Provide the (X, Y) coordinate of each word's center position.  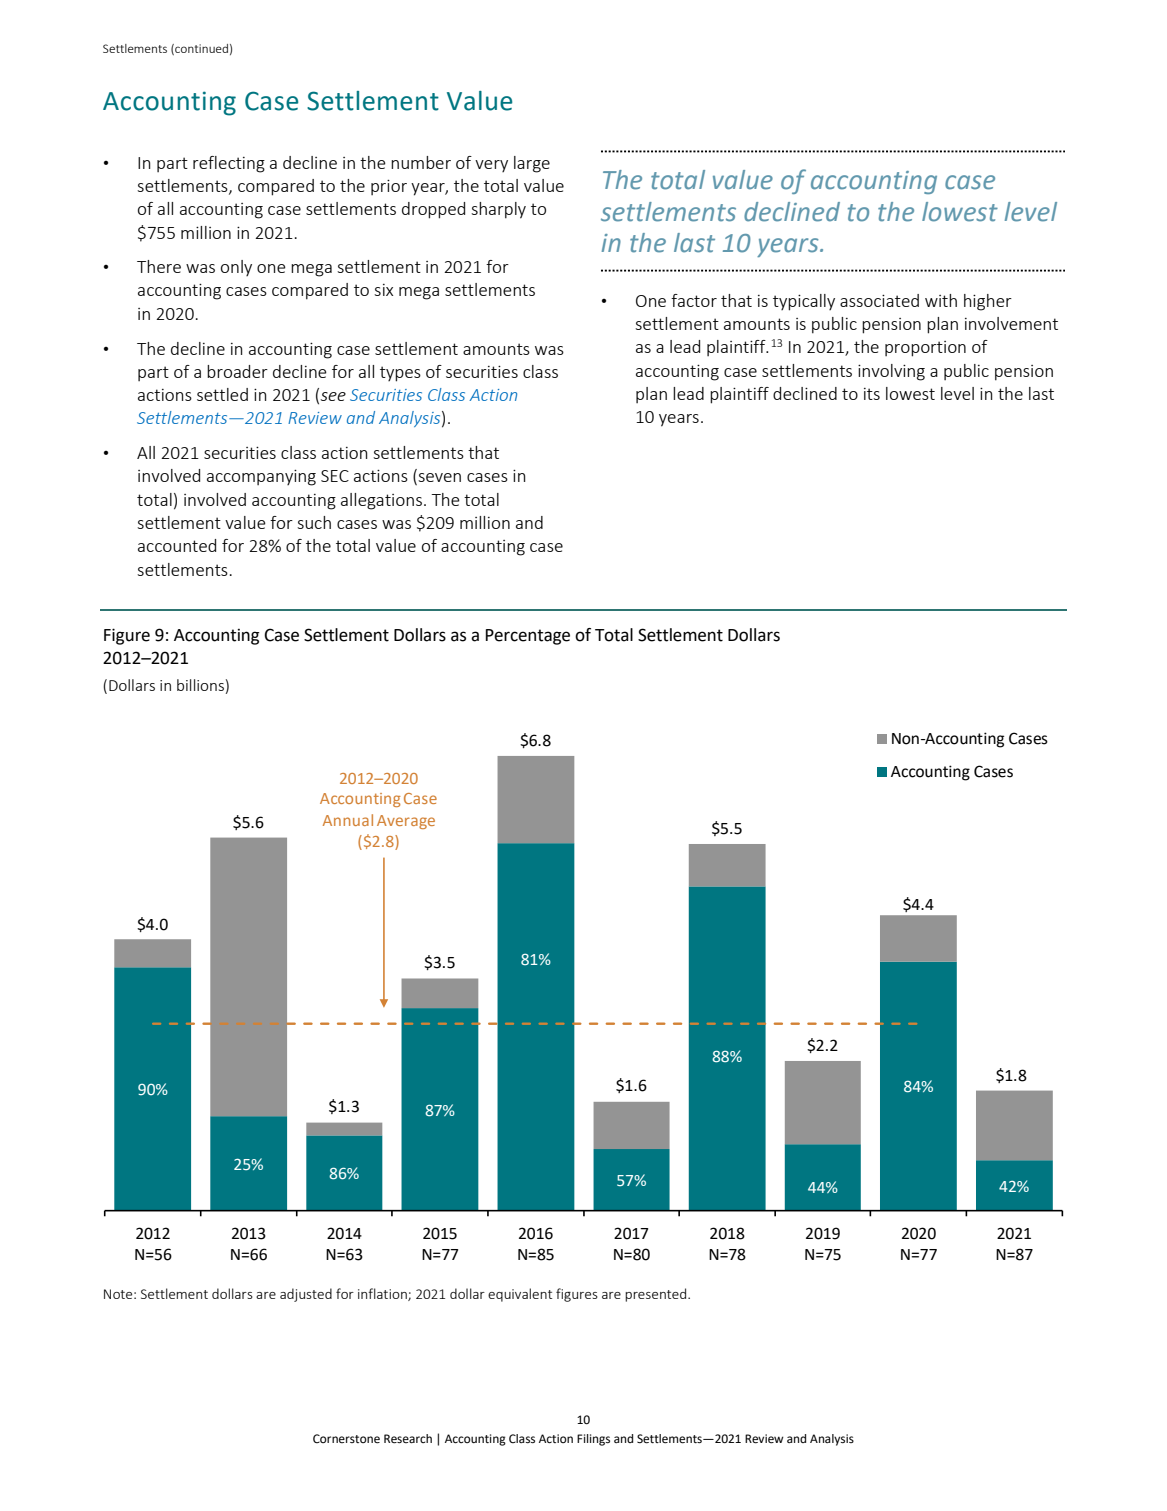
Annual (348, 820)
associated (879, 300)
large (532, 164)
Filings (593, 1440)
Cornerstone (346, 1439)
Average (406, 822)
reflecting (229, 164)
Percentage (528, 637)
